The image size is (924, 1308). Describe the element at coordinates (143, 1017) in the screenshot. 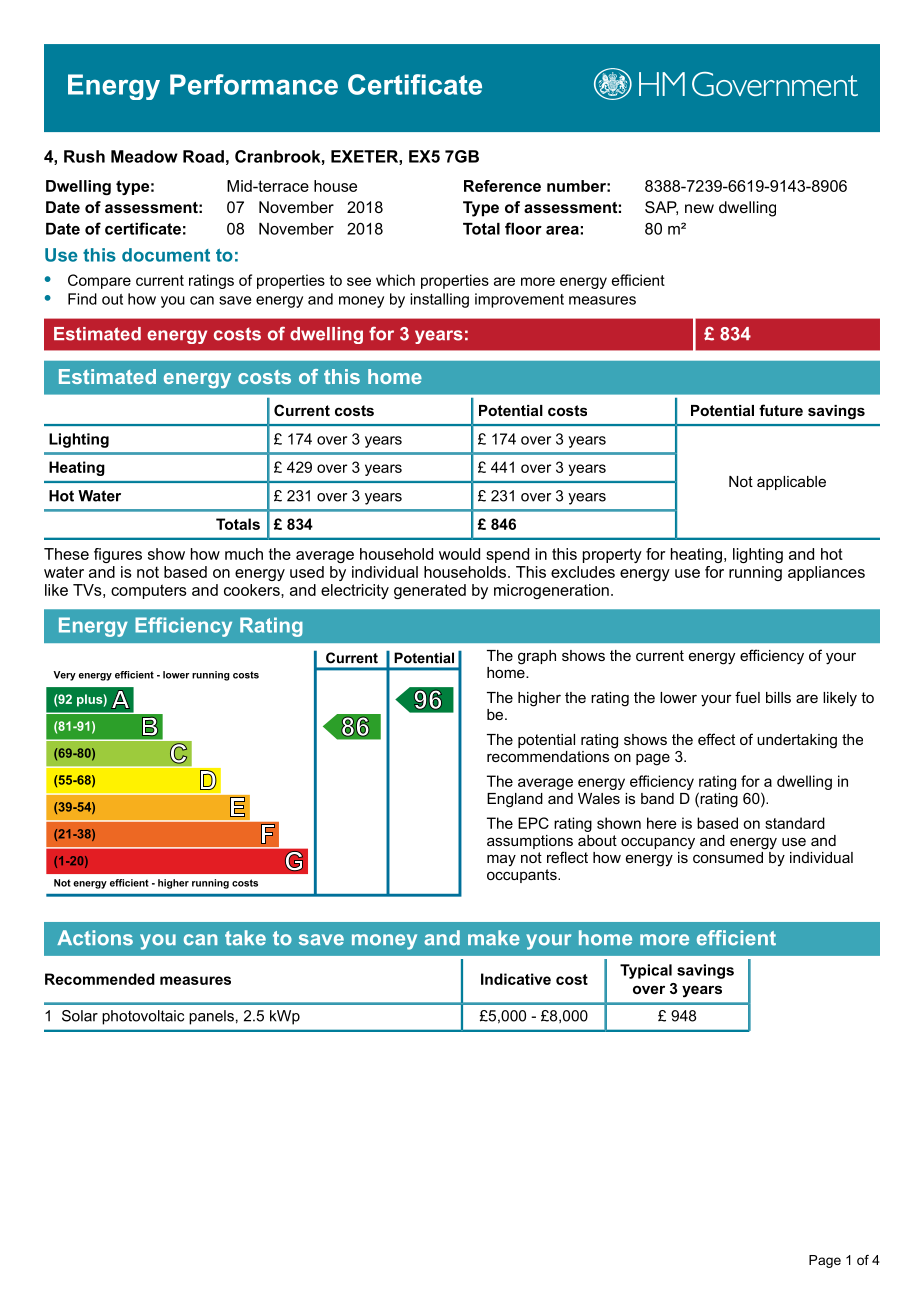

I see `photovoltaic` at that location.
